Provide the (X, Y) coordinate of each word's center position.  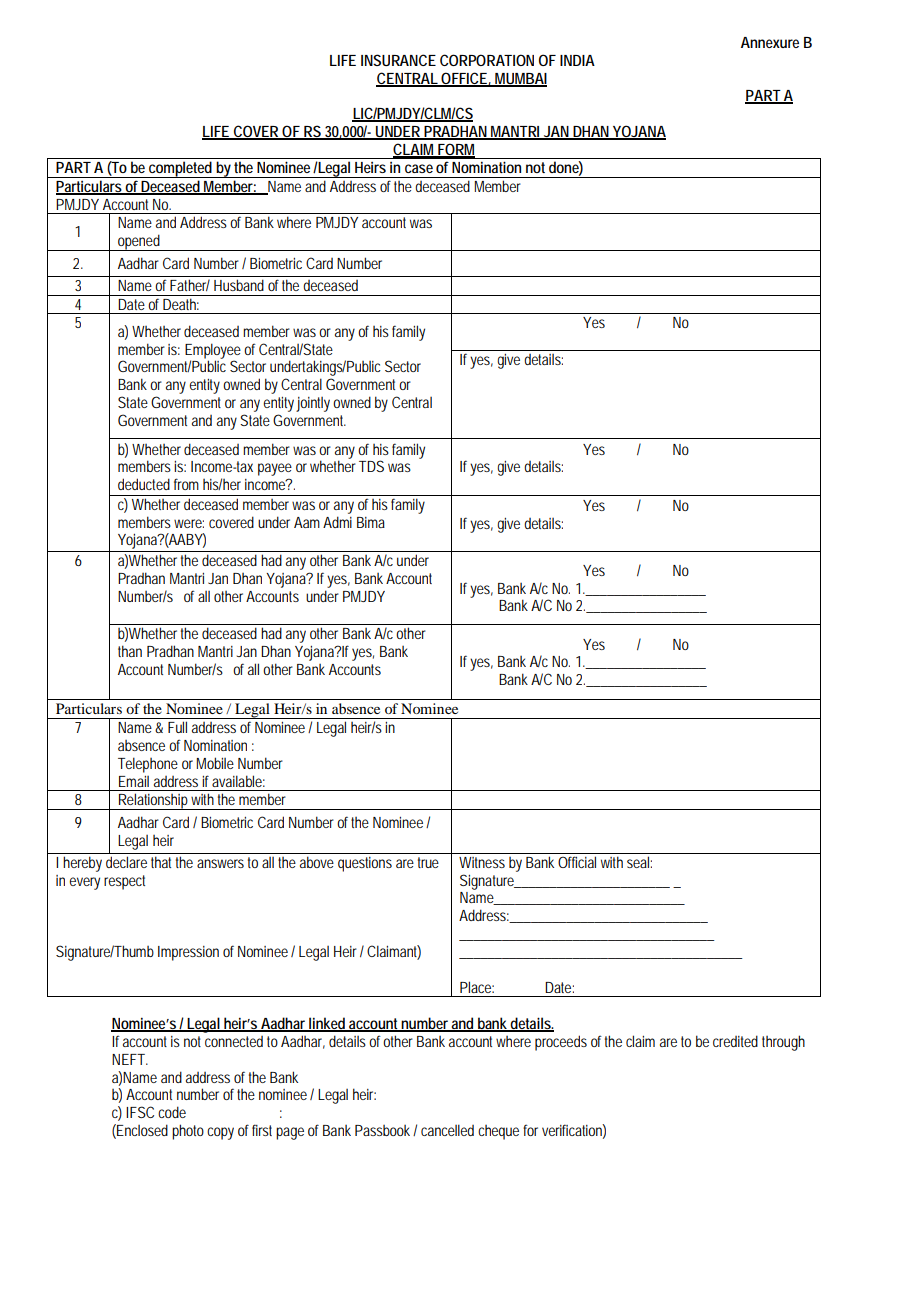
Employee (213, 352)
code (172, 1112)
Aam (307, 522)
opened (140, 242)
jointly (315, 404)
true (428, 862)
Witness (482, 862)
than (130, 651)
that (161, 862)
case (419, 168)
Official (577, 862)
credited (735, 1041)
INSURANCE (398, 60)
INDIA (577, 60)
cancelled (447, 1130)
